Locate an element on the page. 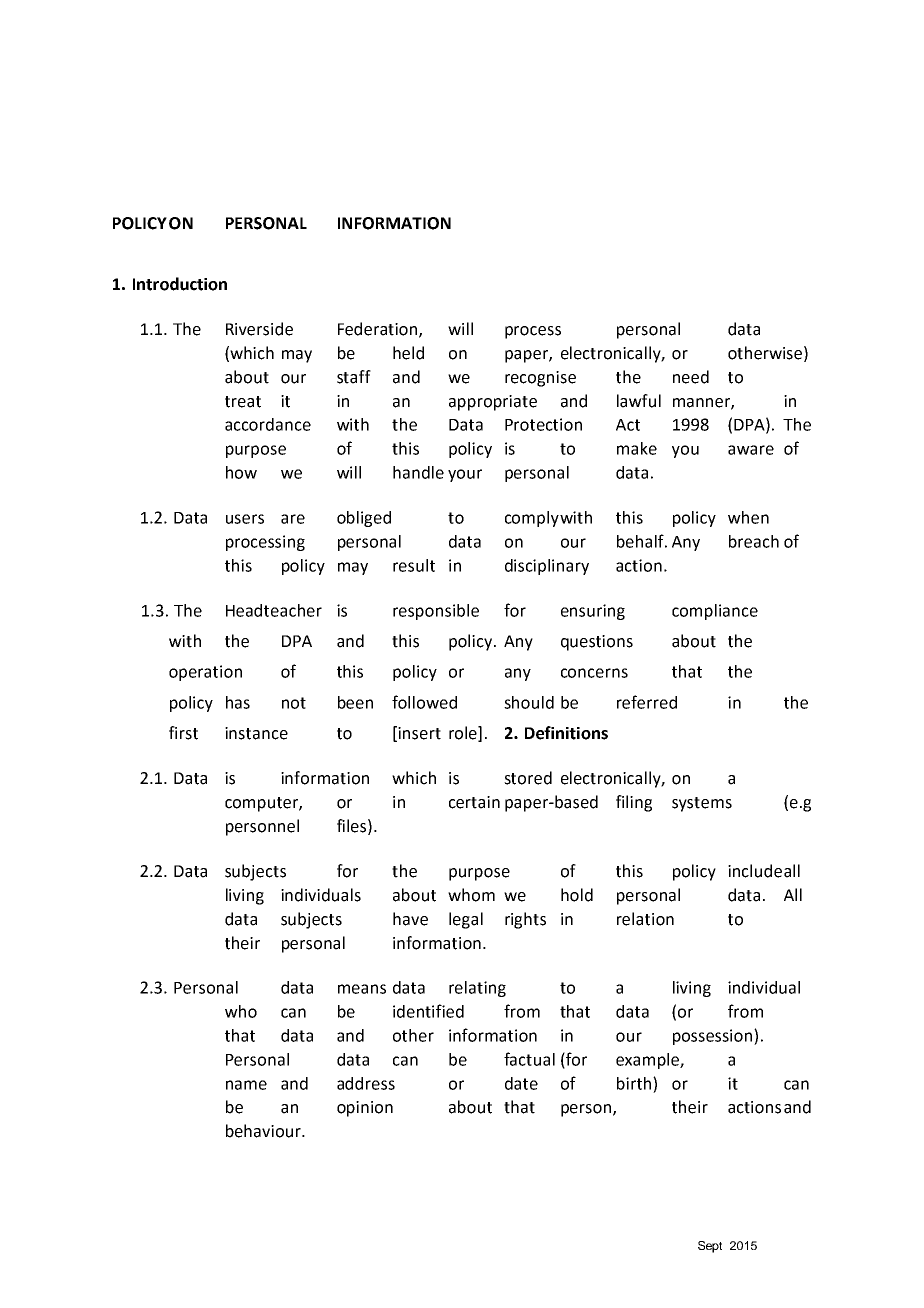  behaviour is located at coordinates (264, 1131).
